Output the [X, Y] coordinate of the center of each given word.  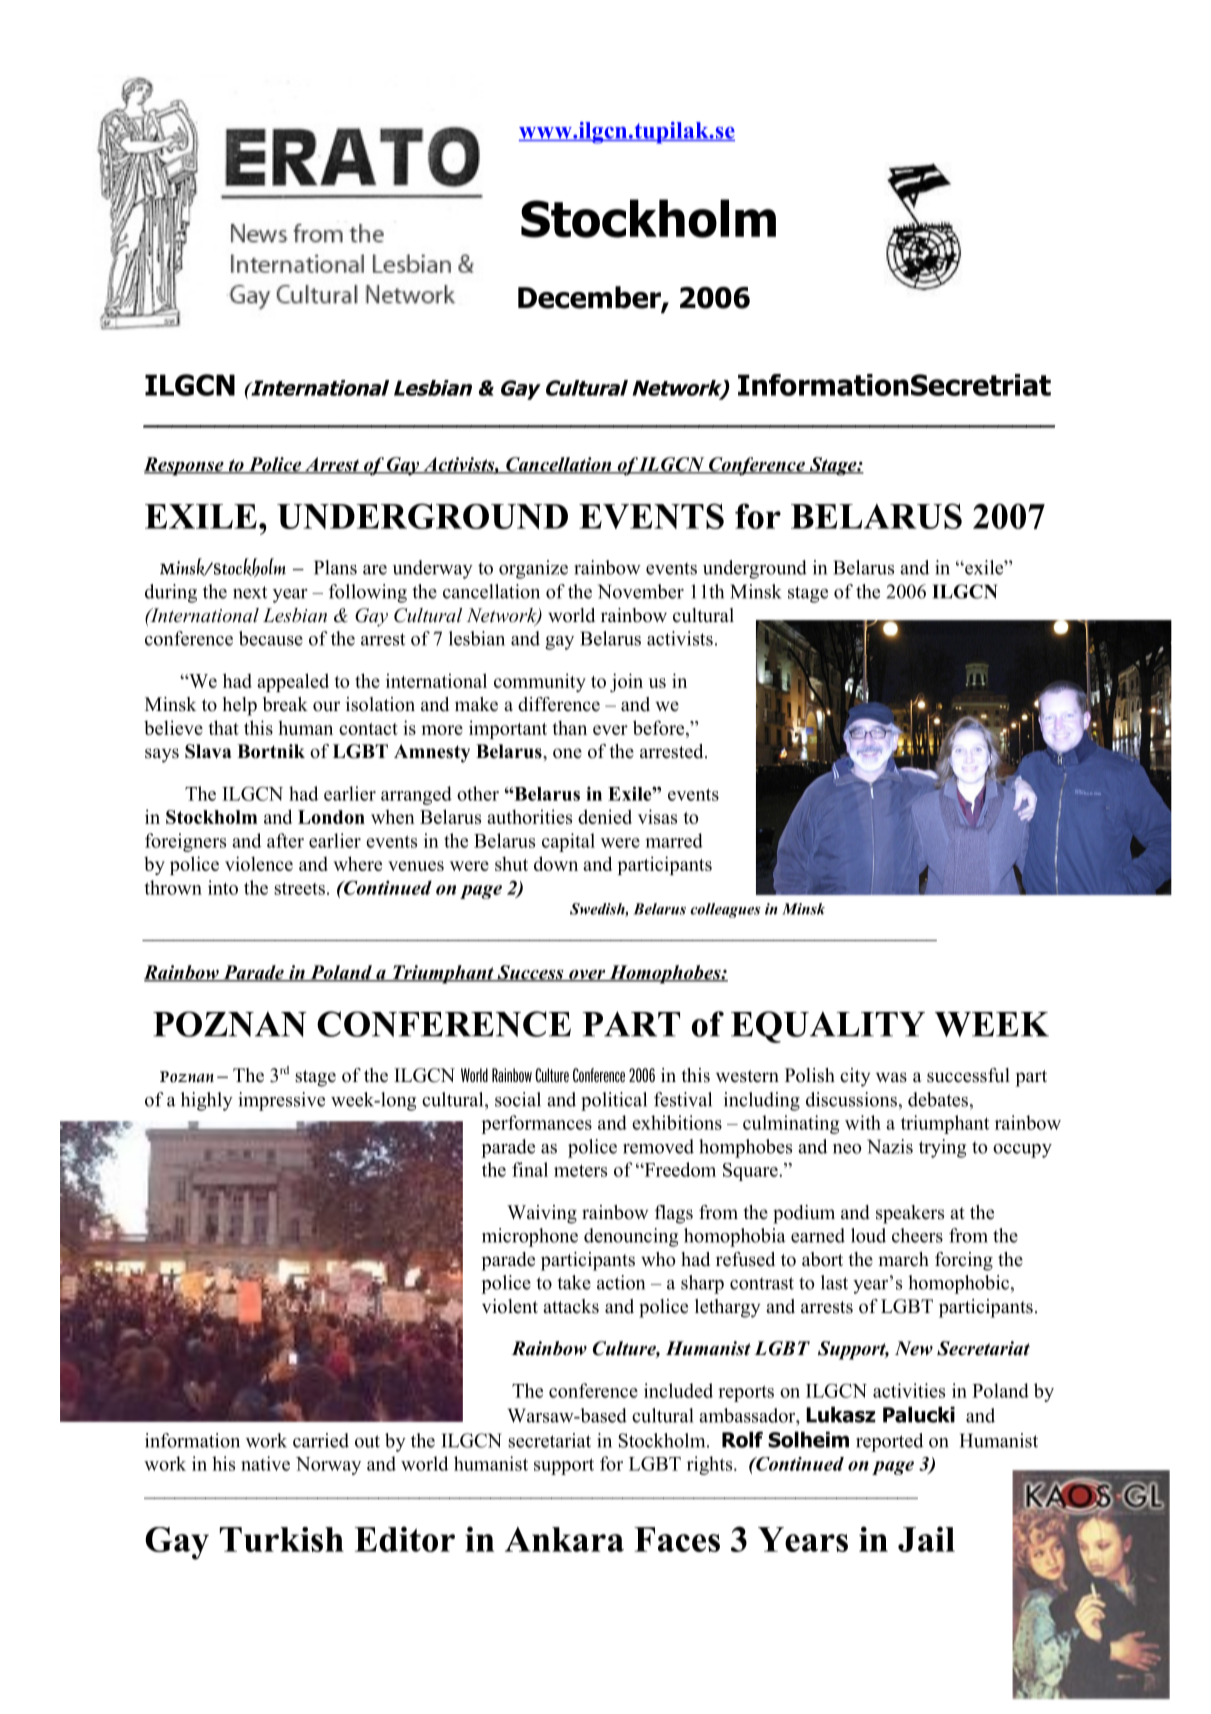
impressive [282, 1101]
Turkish [282, 1539]
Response [185, 466]
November [641, 591]
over [587, 976]
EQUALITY [828, 1027]
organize [533, 569]
